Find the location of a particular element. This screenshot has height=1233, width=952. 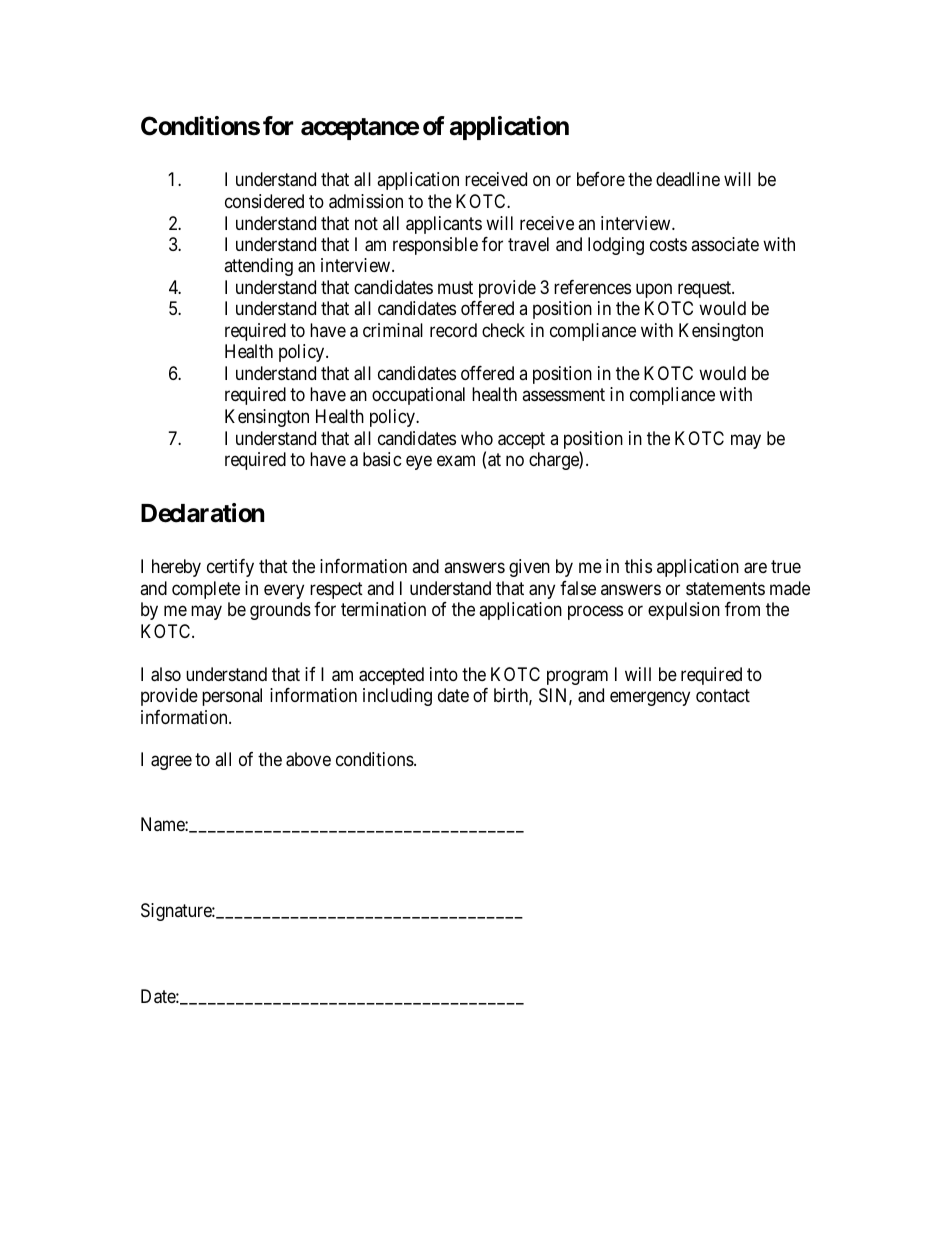

deadline is located at coordinates (688, 179).
